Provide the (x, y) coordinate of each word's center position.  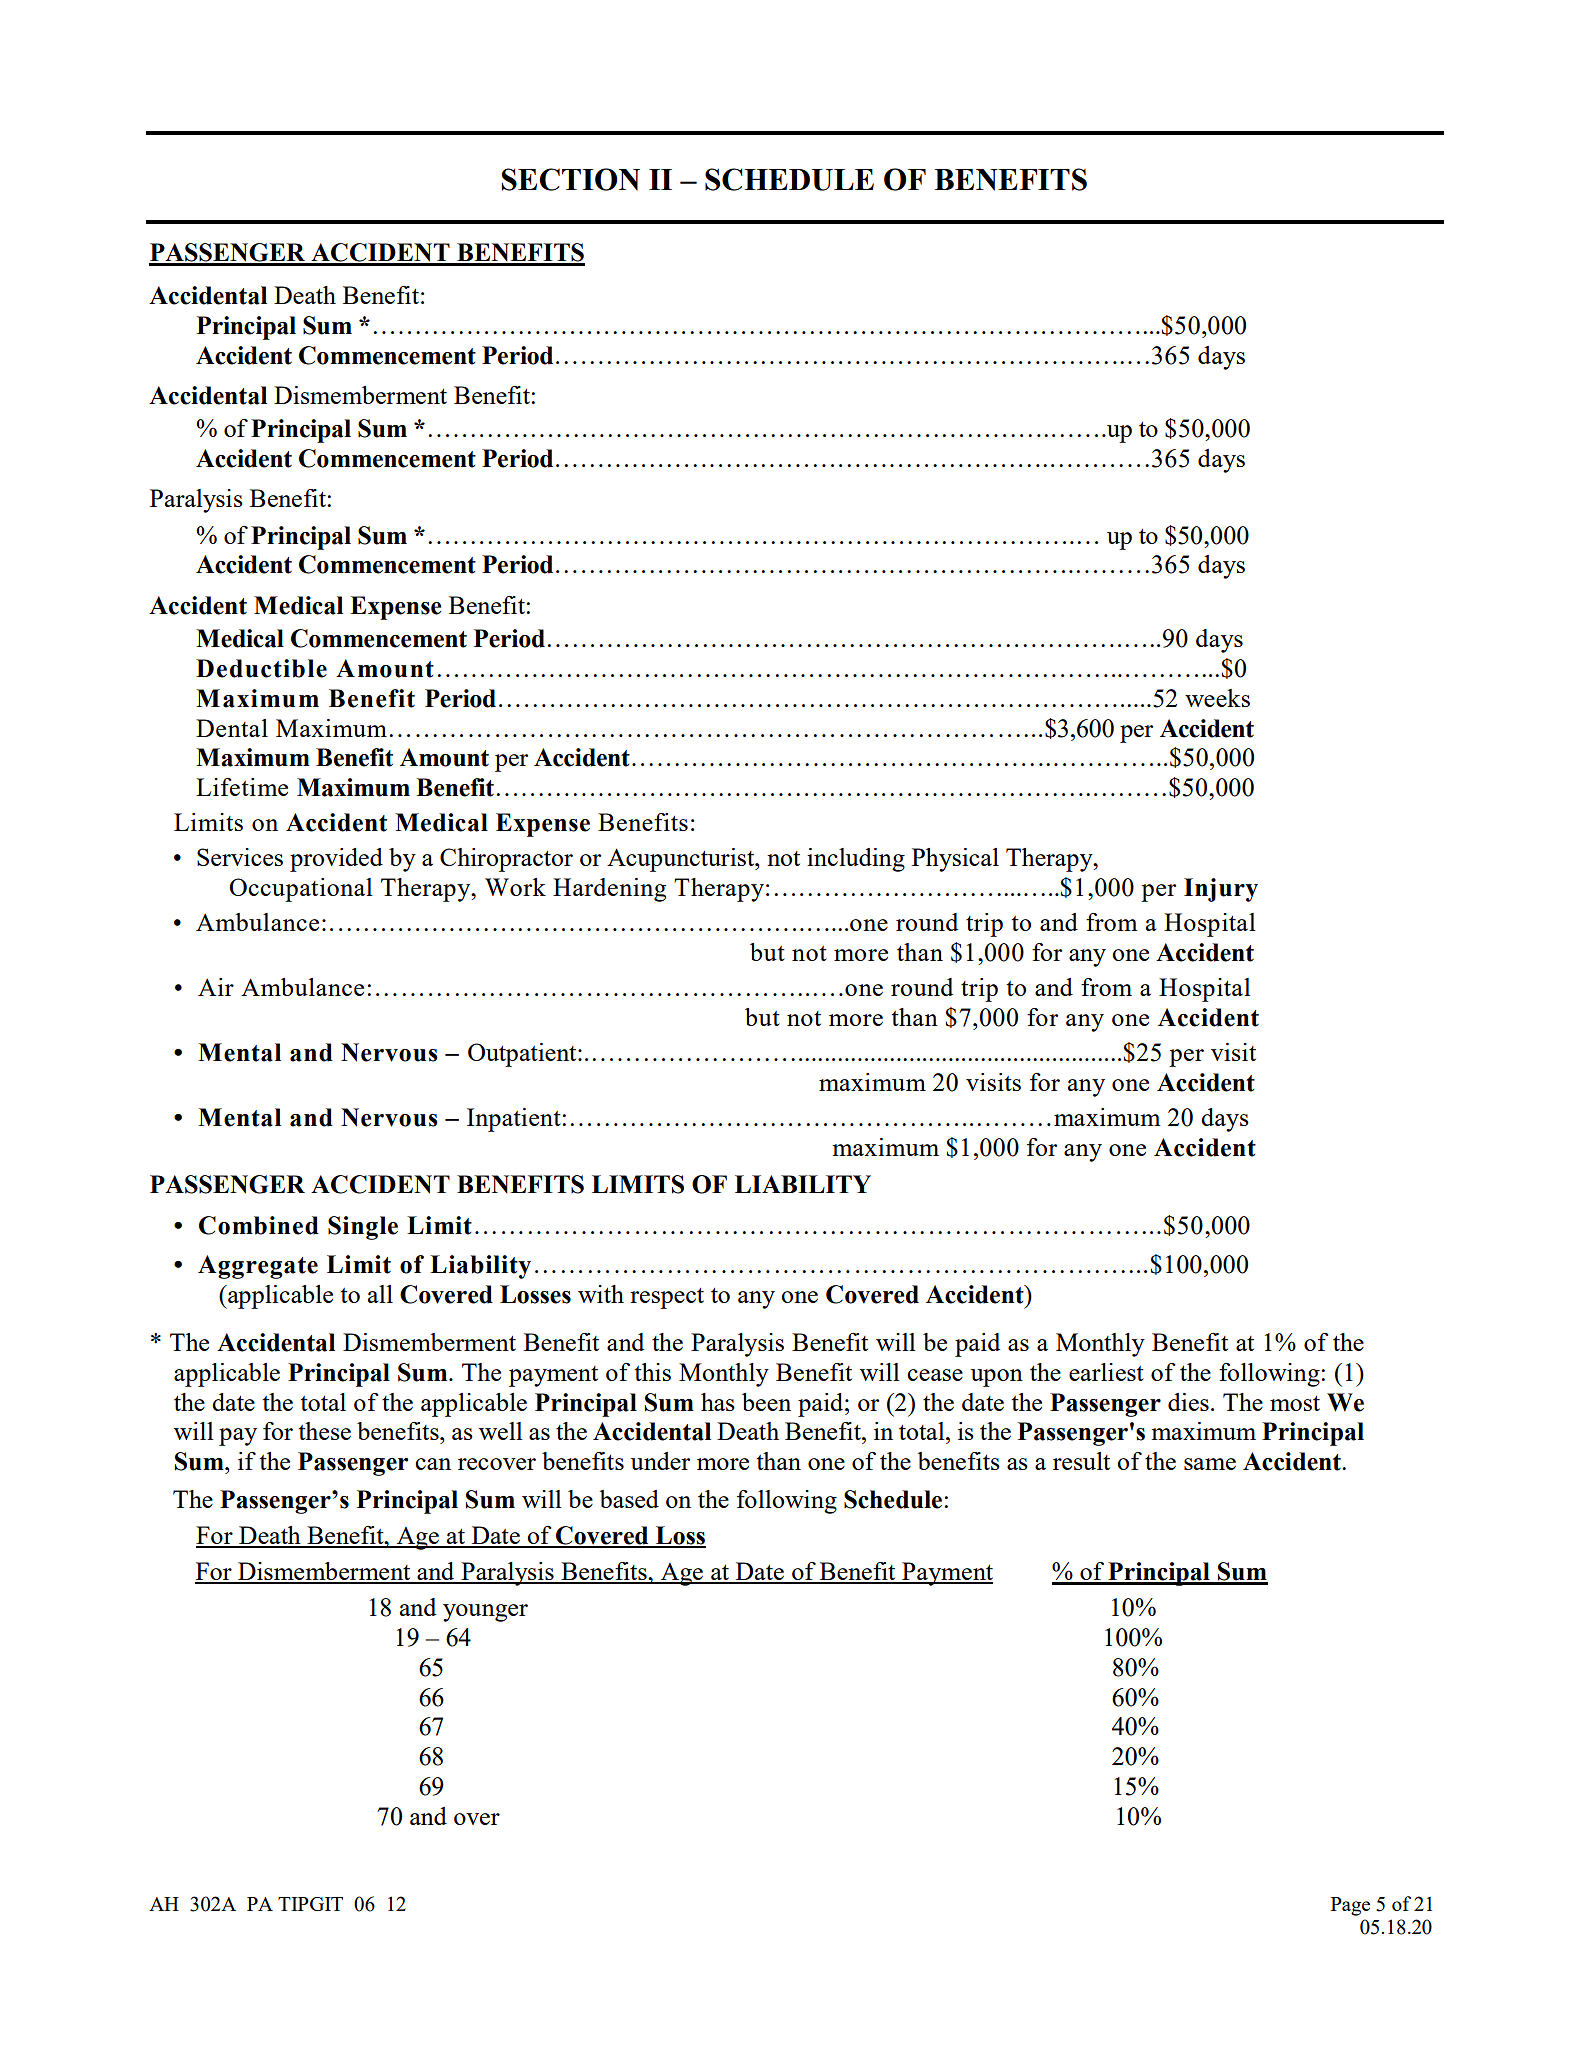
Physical (955, 860)
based (629, 1499)
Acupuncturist (682, 860)
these (324, 1431)
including (856, 860)
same (1210, 1464)
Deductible (261, 668)
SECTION (571, 179)
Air (216, 987)
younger (485, 1613)
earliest (1106, 1372)
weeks (1217, 698)
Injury (1221, 890)
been (766, 1402)
